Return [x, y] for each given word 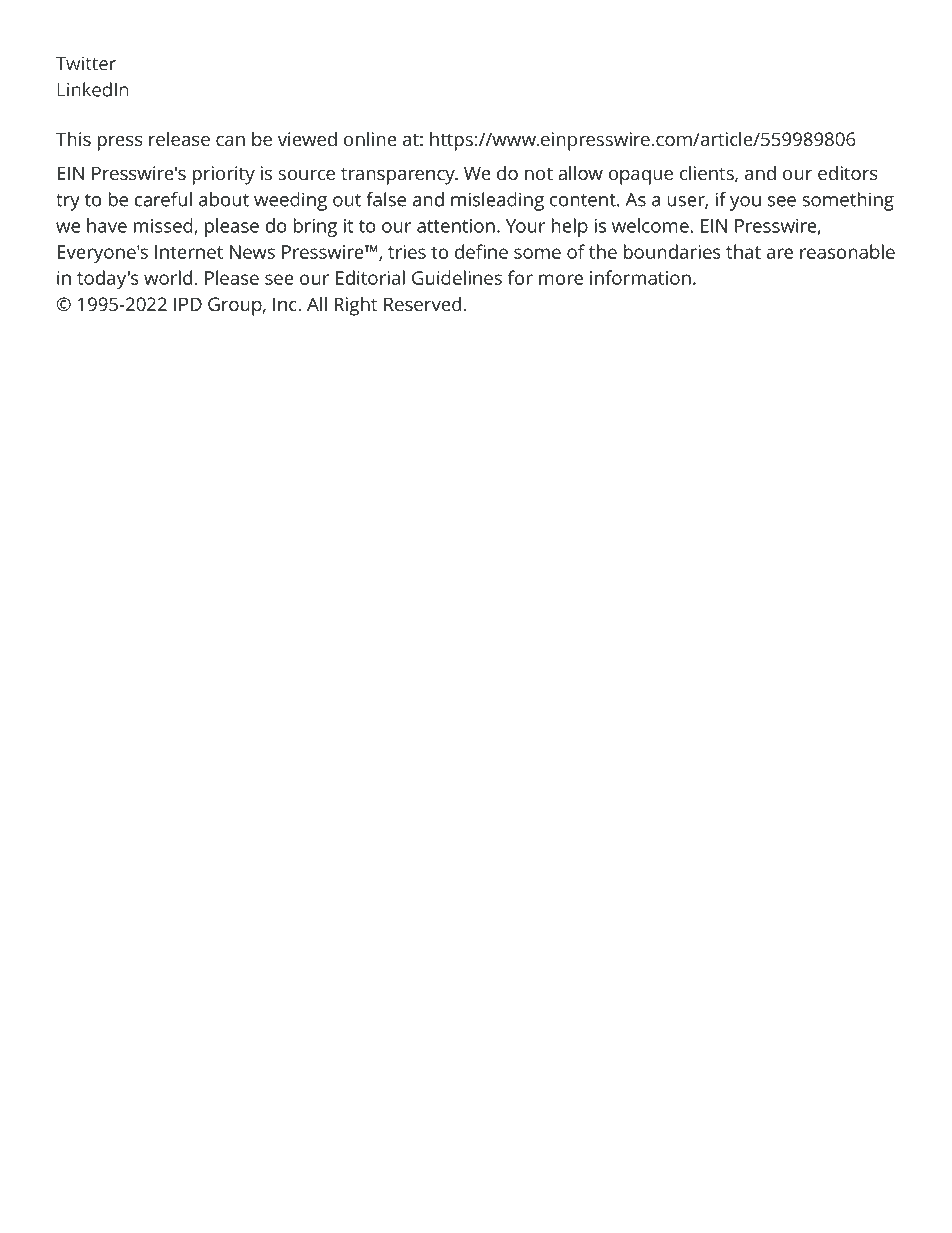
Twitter [86, 63]
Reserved [422, 303]
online [370, 139]
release [179, 139]
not [539, 174]
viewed [307, 139]
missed [164, 226]
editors [848, 173]
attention [456, 226]
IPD [188, 304]
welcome [651, 225]
